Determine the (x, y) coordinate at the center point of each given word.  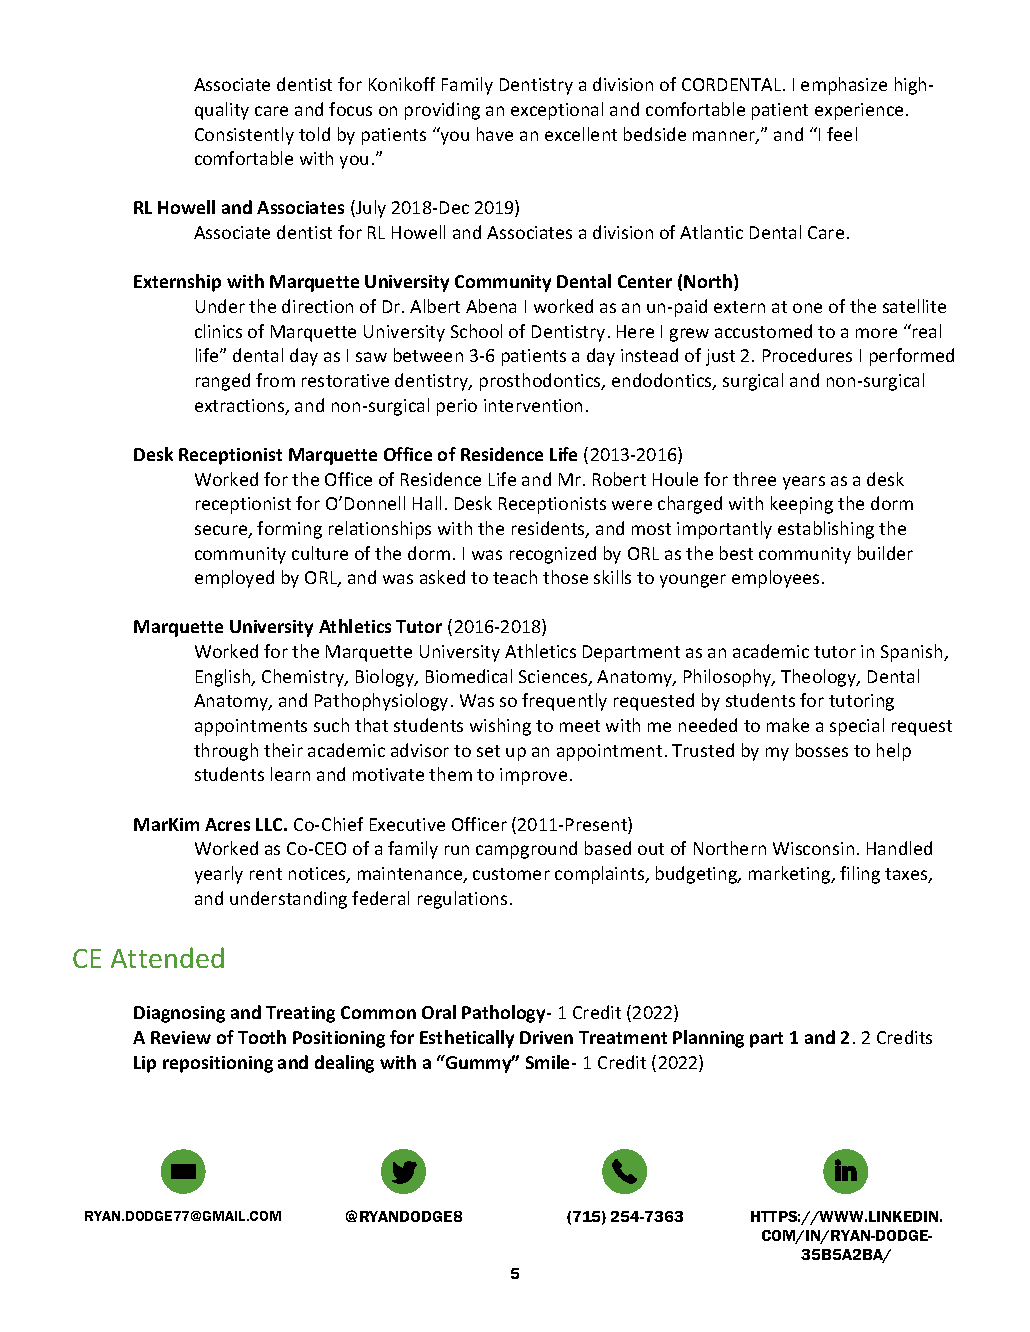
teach (515, 577)
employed (234, 579)
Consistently (244, 136)
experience (859, 111)
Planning (708, 1039)
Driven (546, 1037)
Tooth (262, 1037)
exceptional (557, 111)
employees (775, 579)
